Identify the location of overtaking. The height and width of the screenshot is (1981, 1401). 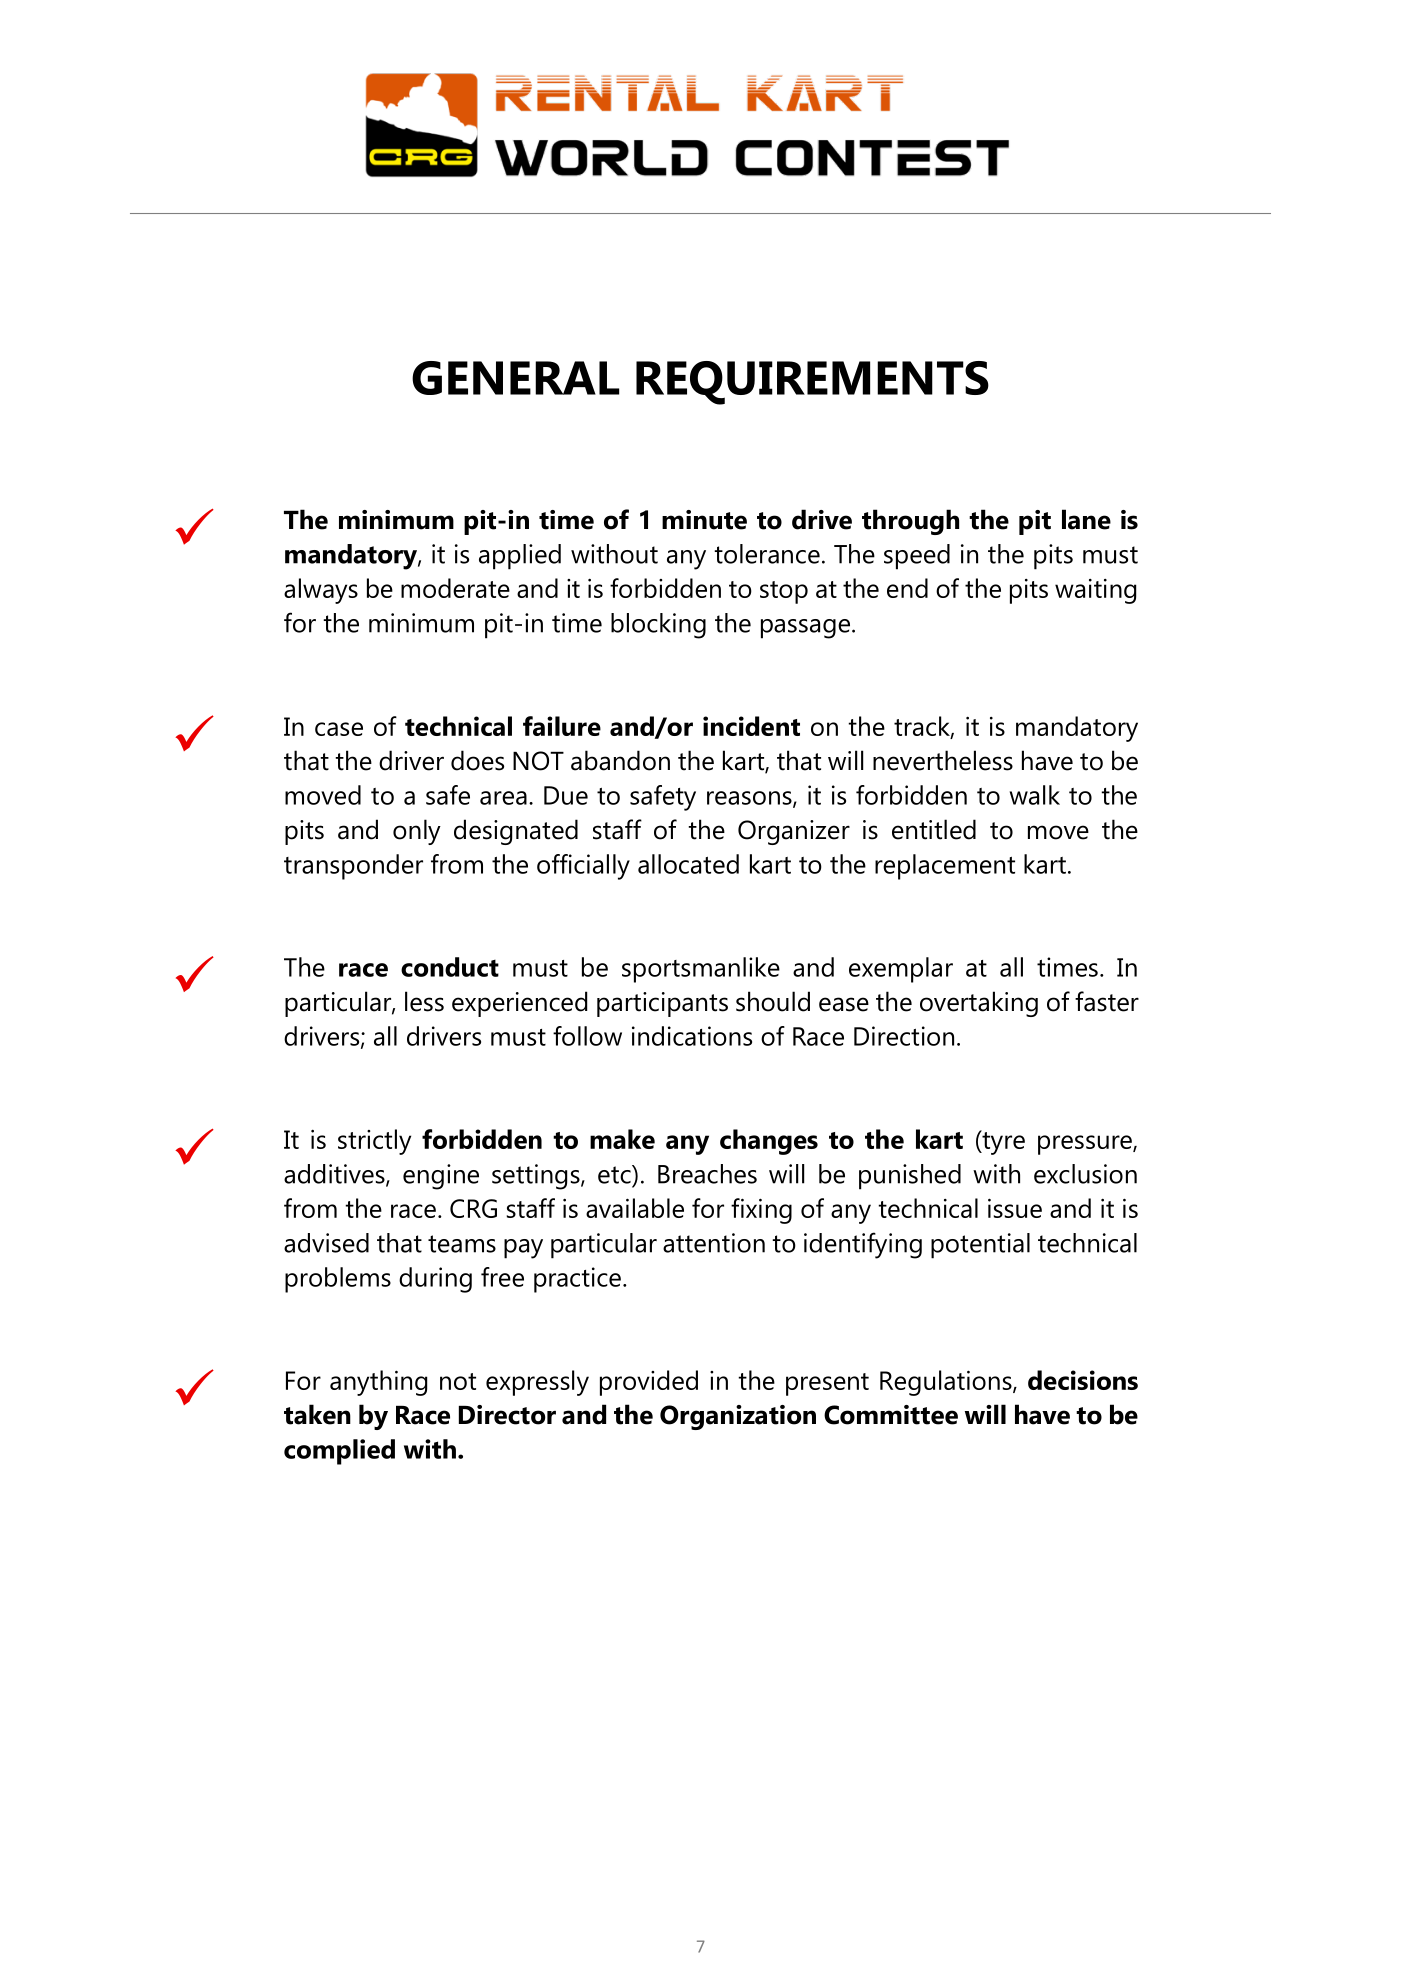
(979, 1004).
